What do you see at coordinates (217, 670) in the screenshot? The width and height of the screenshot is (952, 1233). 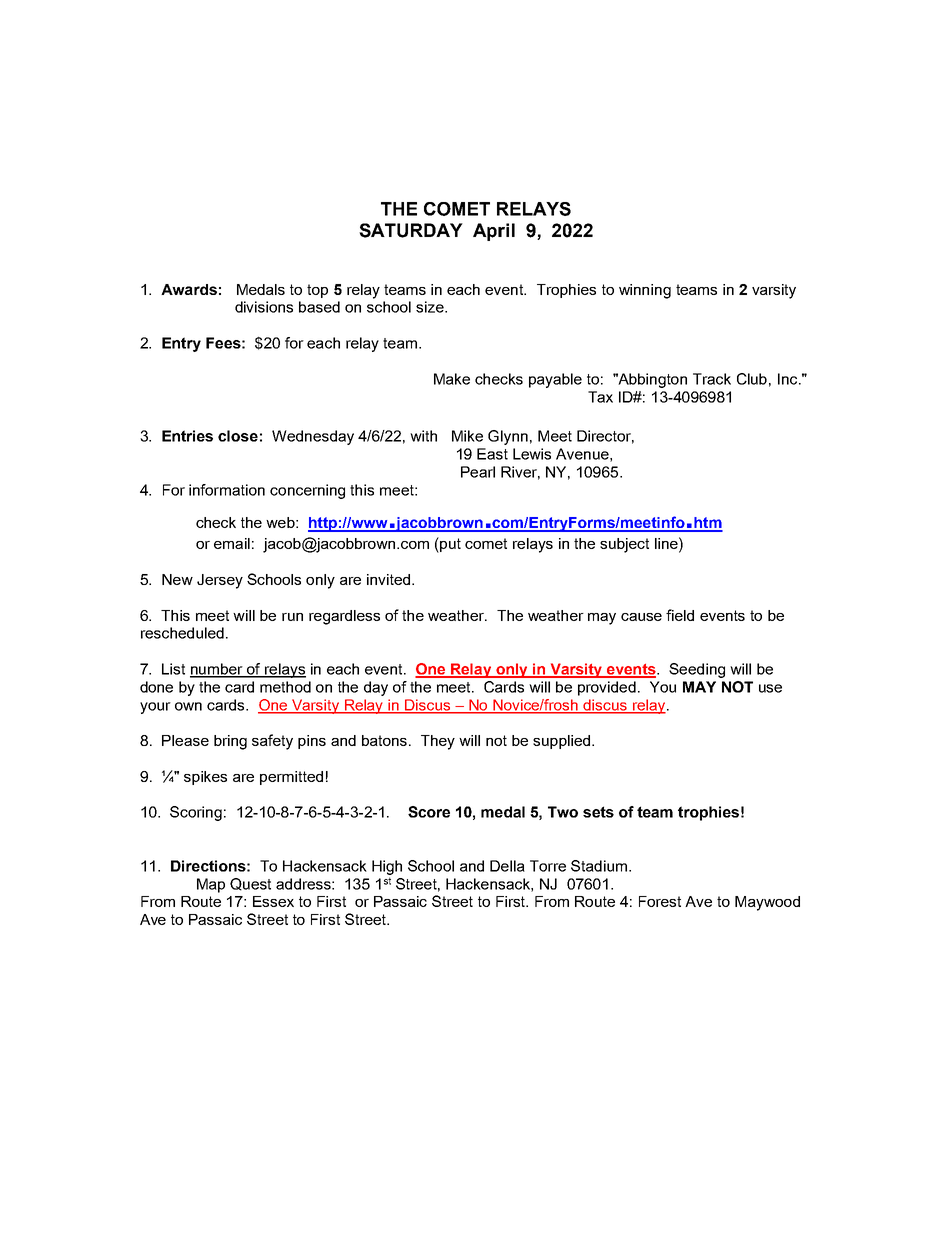 I see `number` at bounding box center [217, 670].
